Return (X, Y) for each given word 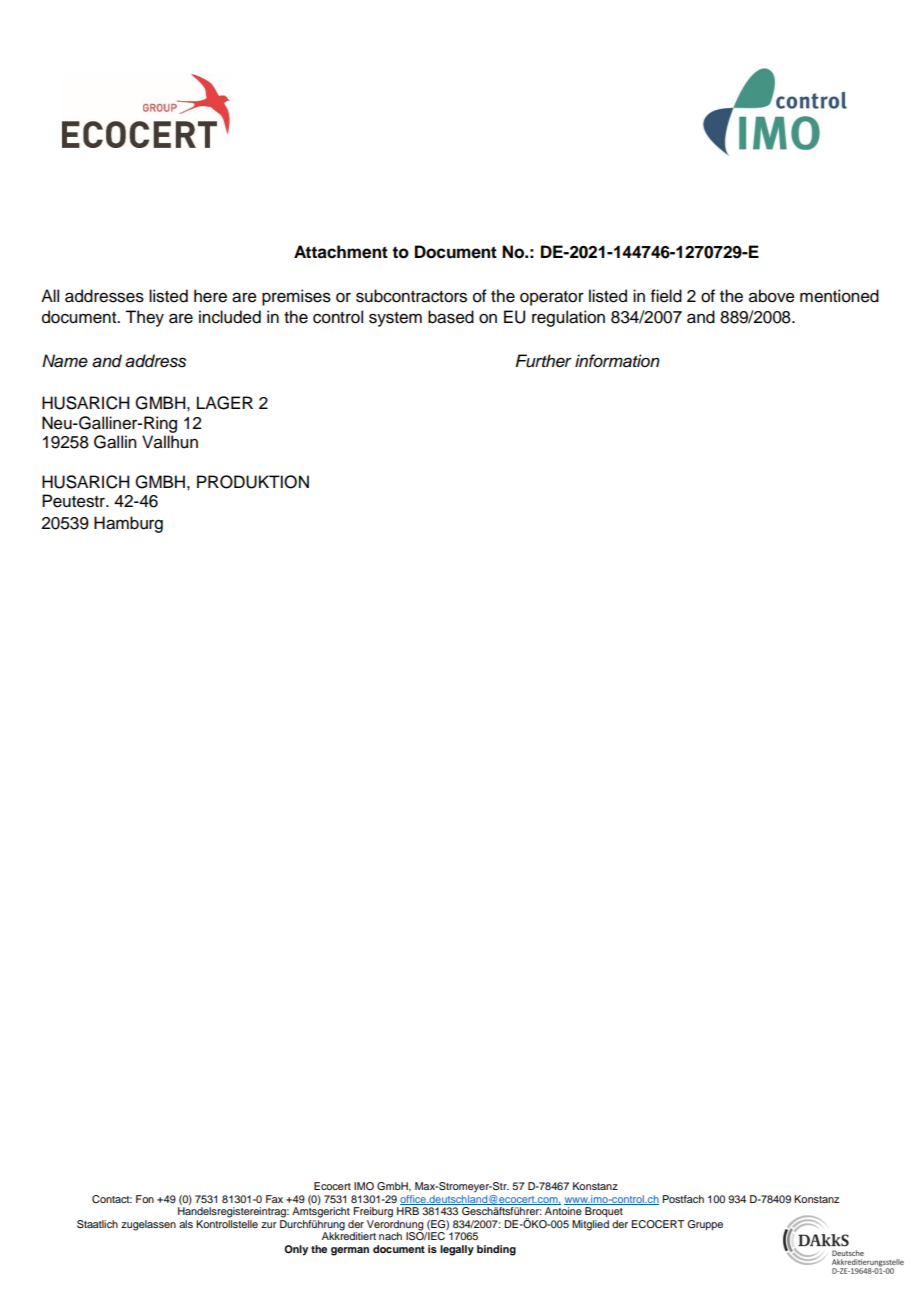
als (186, 1224)
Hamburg (128, 524)
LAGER (225, 403)
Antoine (563, 1211)
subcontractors (411, 296)
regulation (568, 318)
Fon (145, 1199)
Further (543, 361)
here (210, 296)
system (395, 319)
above (772, 296)
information (617, 361)
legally (457, 1250)
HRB (408, 1211)
